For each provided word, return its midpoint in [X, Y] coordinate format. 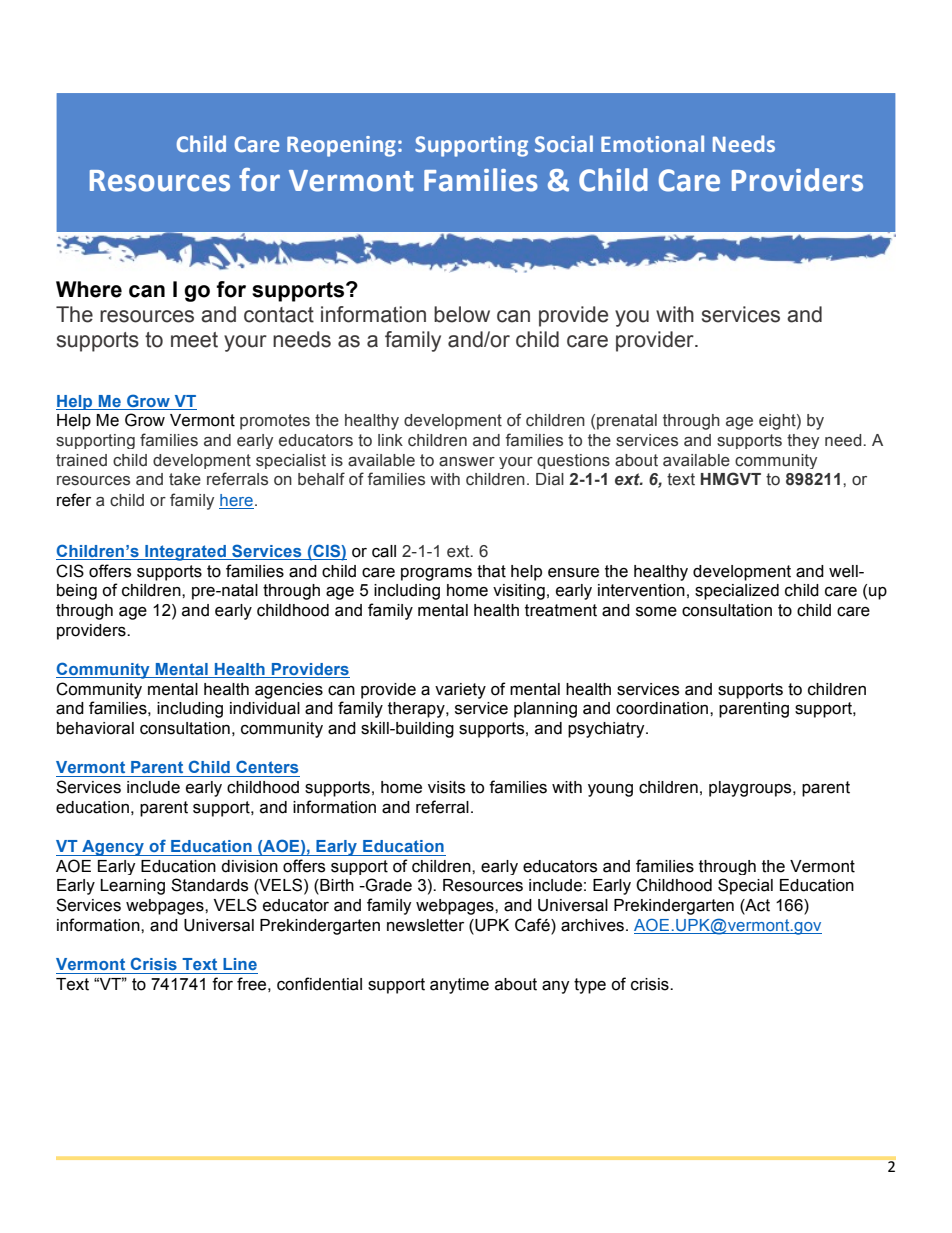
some [656, 612]
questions [573, 461]
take [185, 479]
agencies [289, 691]
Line [240, 964]
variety [460, 691]
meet [194, 340]
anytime [459, 986]
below [462, 314]
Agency [113, 848]
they [803, 441]
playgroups [751, 789]
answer [467, 462]
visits [446, 787]
